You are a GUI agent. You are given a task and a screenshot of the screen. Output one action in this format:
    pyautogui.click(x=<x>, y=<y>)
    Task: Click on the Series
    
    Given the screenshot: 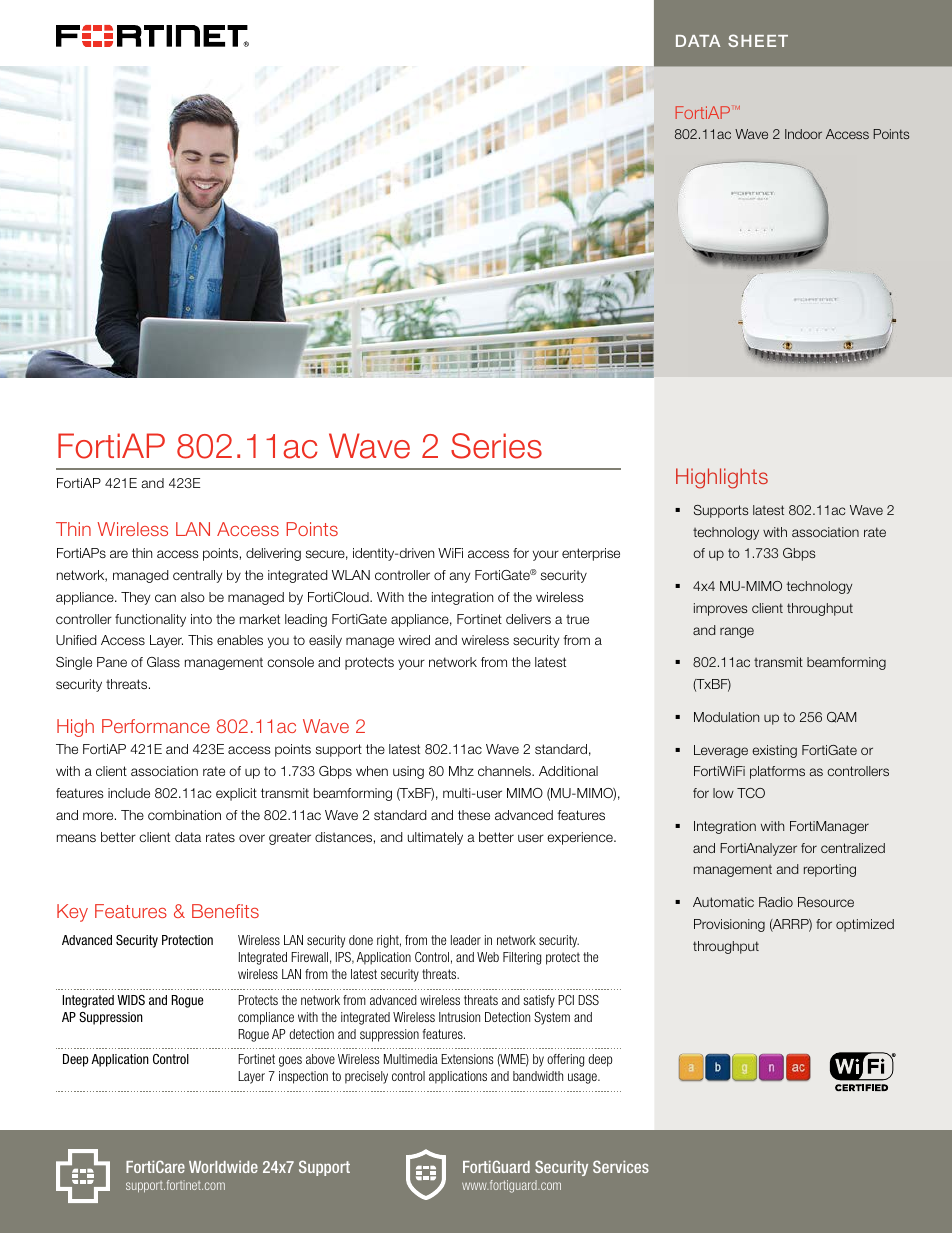 What is the action you would take?
    pyautogui.click(x=496, y=446)
